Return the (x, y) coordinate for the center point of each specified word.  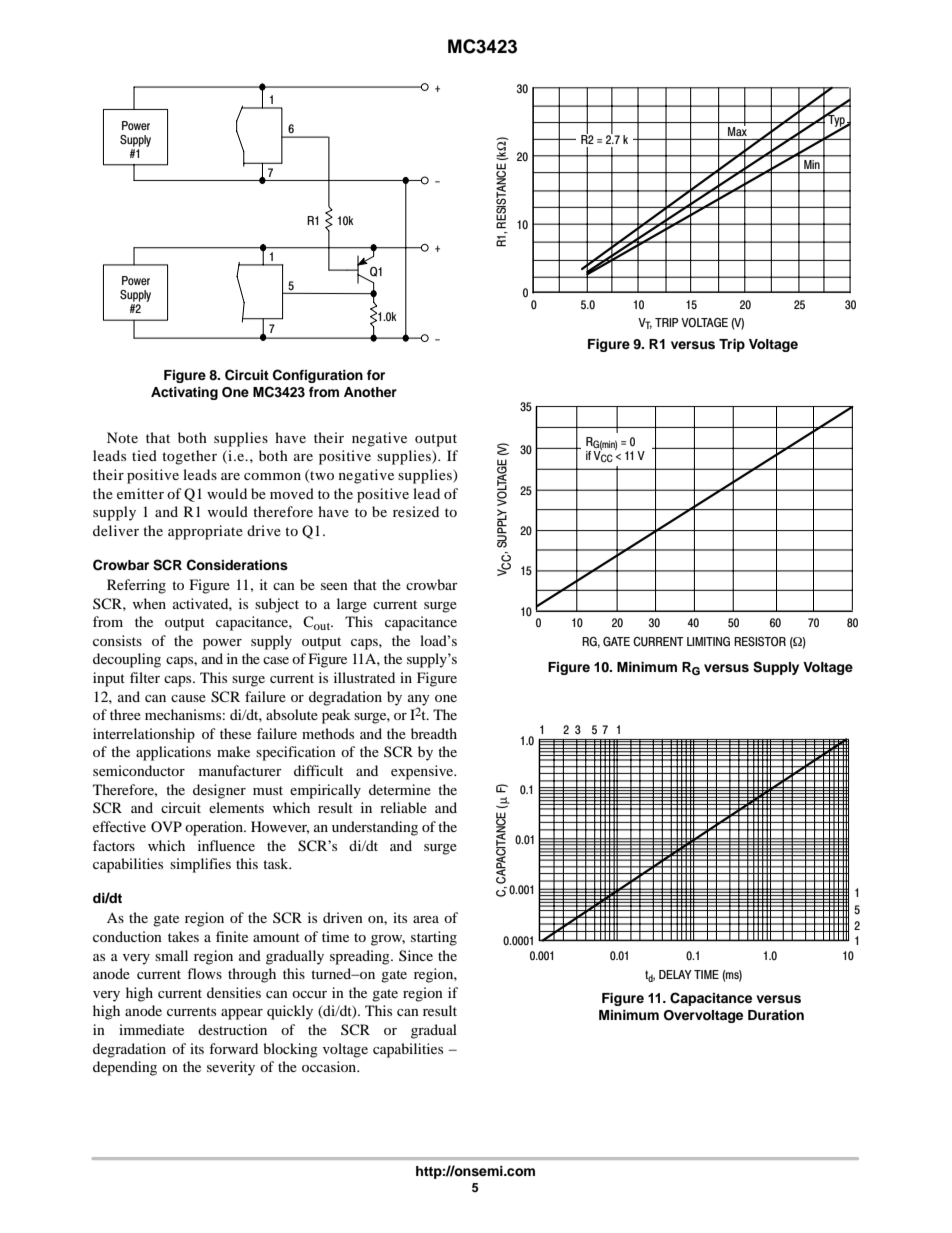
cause (188, 698)
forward (233, 1048)
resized (416, 511)
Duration (776, 1015)
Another (370, 392)
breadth (434, 733)
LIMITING (708, 641)
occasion (330, 1066)
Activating (184, 393)
